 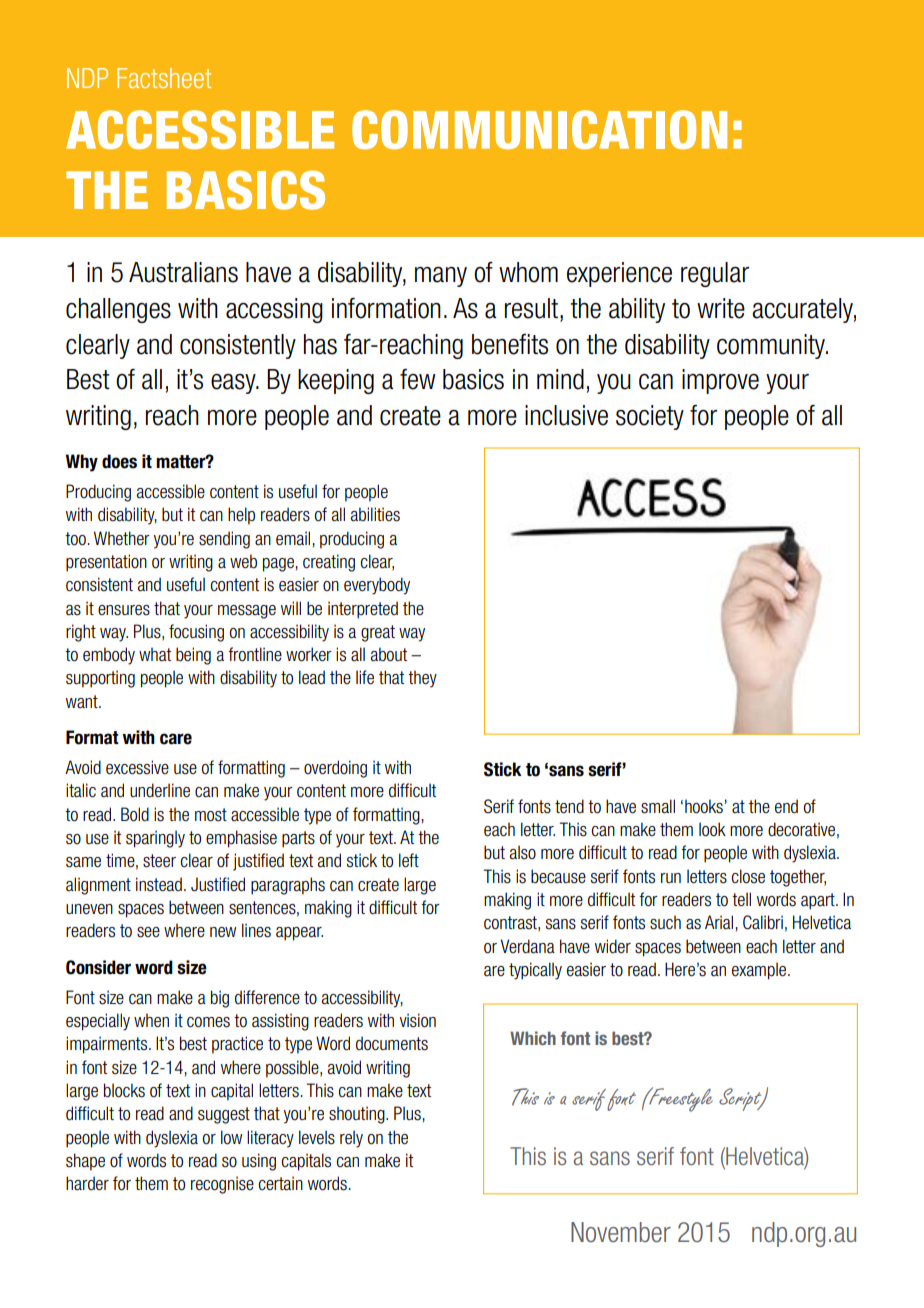 I want to click on left, so click(x=409, y=860).
